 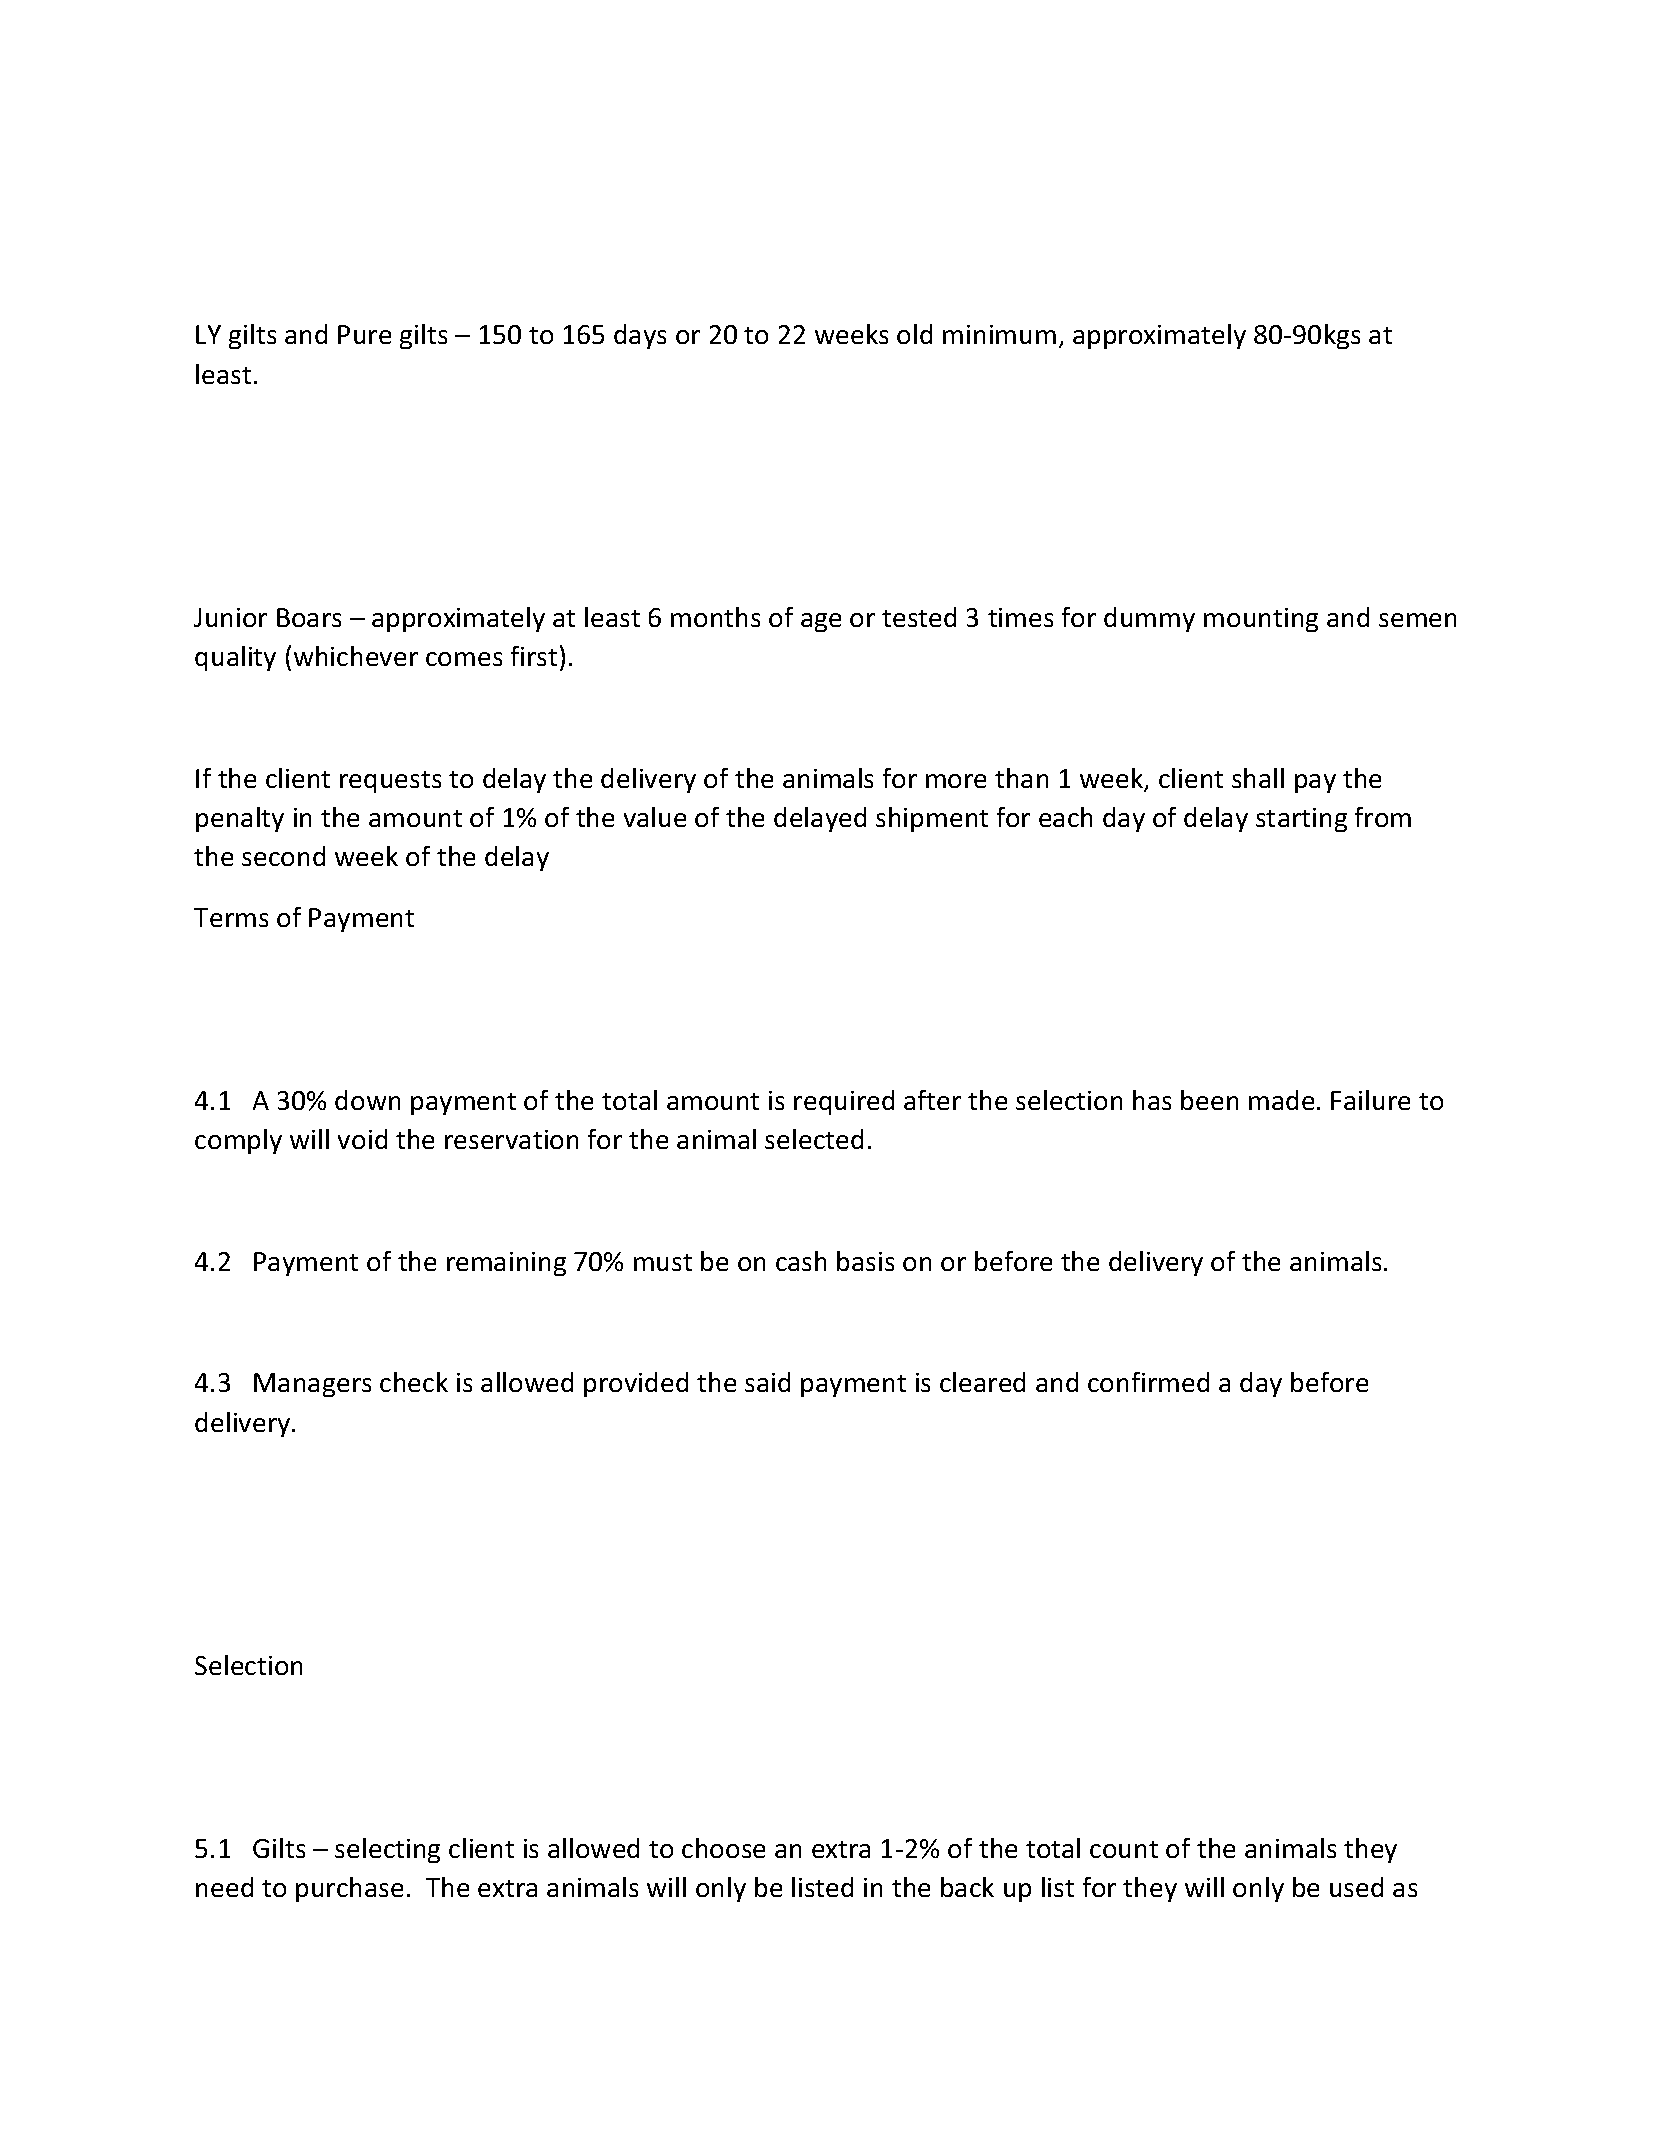 I want to click on choose, so click(x=723, y=1848).
